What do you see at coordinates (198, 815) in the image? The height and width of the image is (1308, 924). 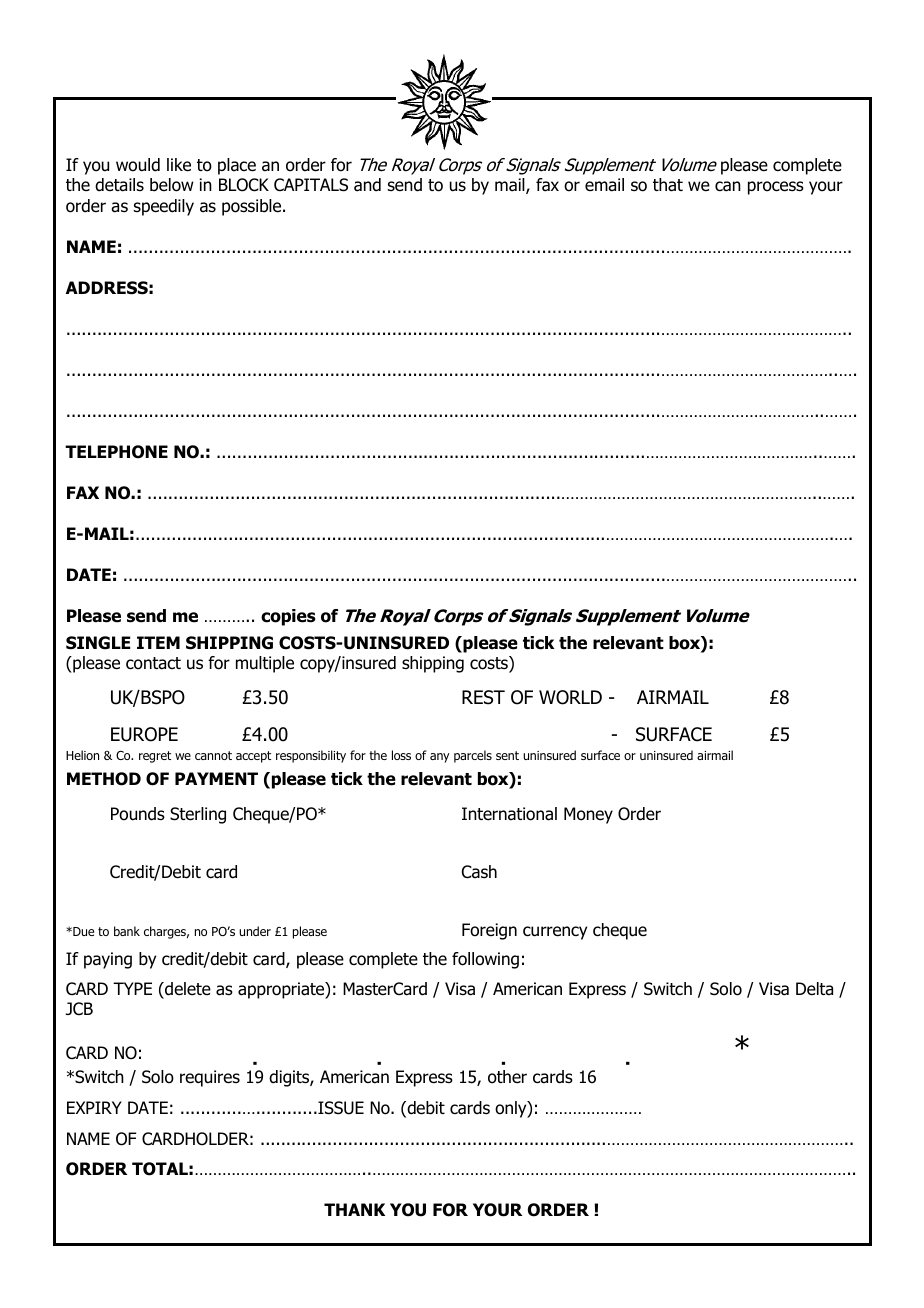 I see `Sterling` at bounding box center [198, 815].
